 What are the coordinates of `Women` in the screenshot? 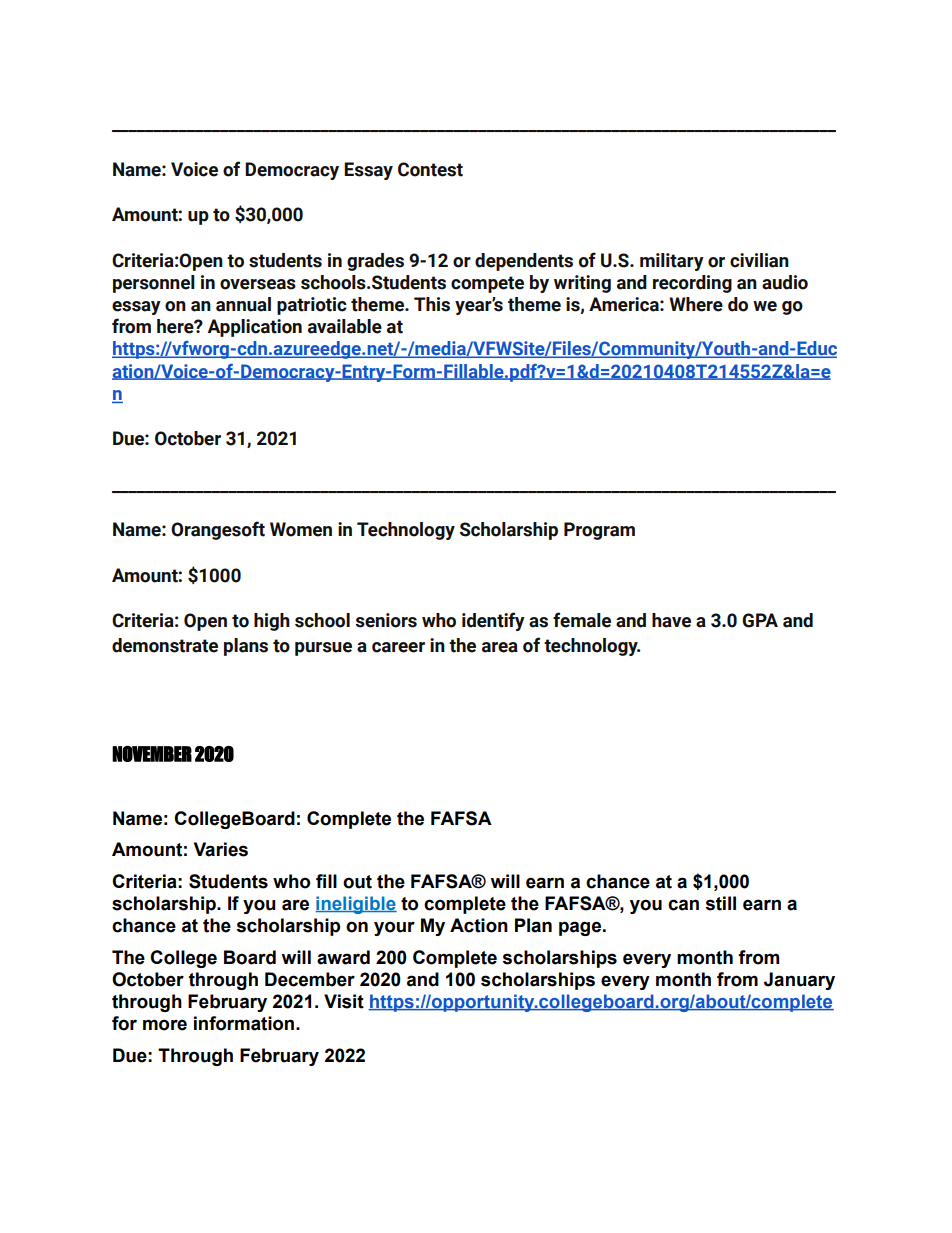 It's located at (301, 529).
